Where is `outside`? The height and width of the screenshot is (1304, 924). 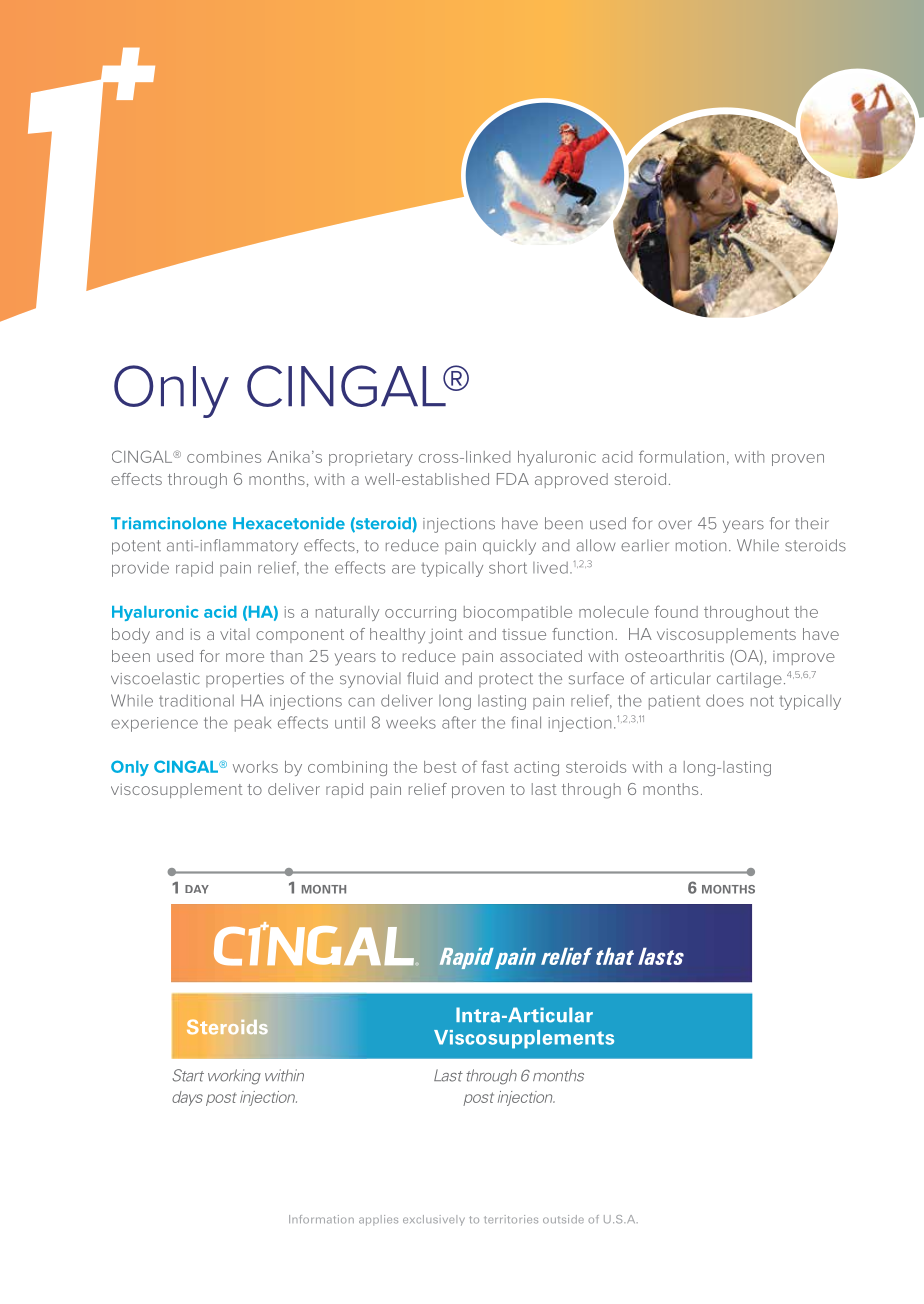 outside is located at coordinates (563, 1219).
